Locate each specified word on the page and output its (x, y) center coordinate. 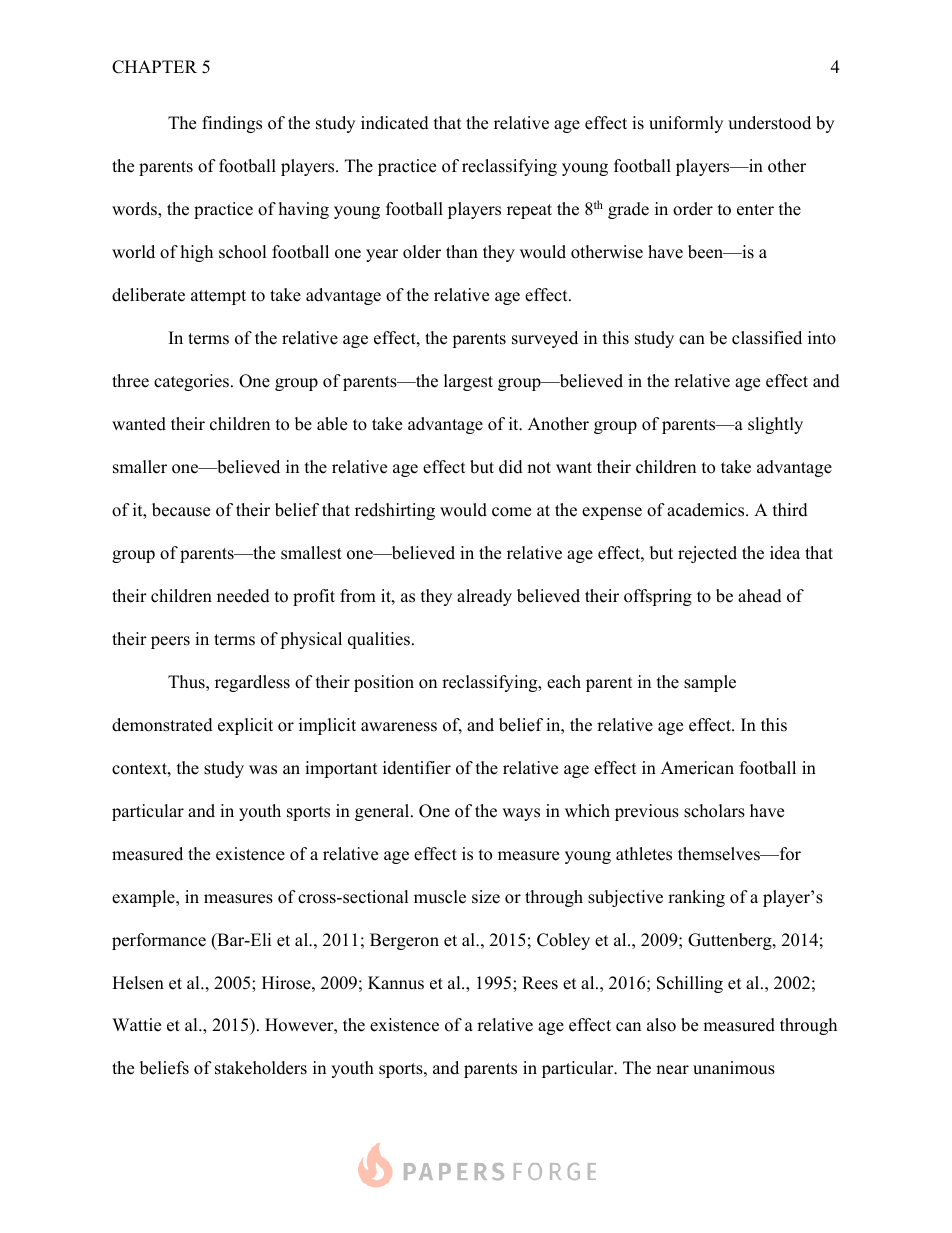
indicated (395, 123)
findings (232, 124)
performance (159, 941)
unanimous (734, 1068)
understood (769, 123)
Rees (540, 983)
